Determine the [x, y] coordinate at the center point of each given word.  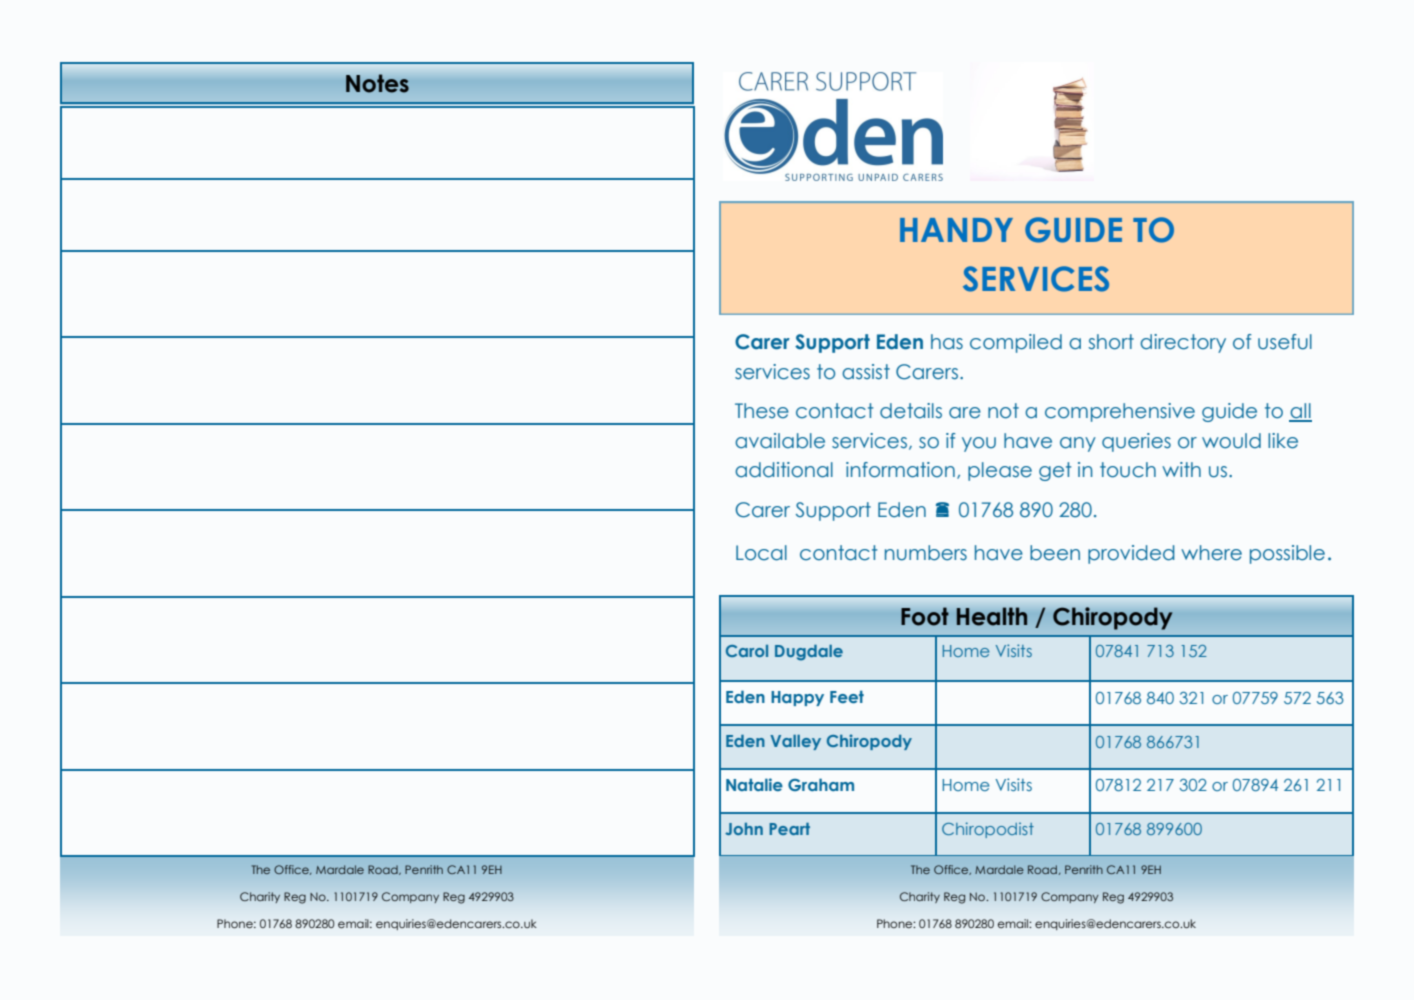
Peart [789, 829]
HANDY [956, 230]
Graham [821, 784]
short [1111, 342]
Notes [377, 83]
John [744, 829]
